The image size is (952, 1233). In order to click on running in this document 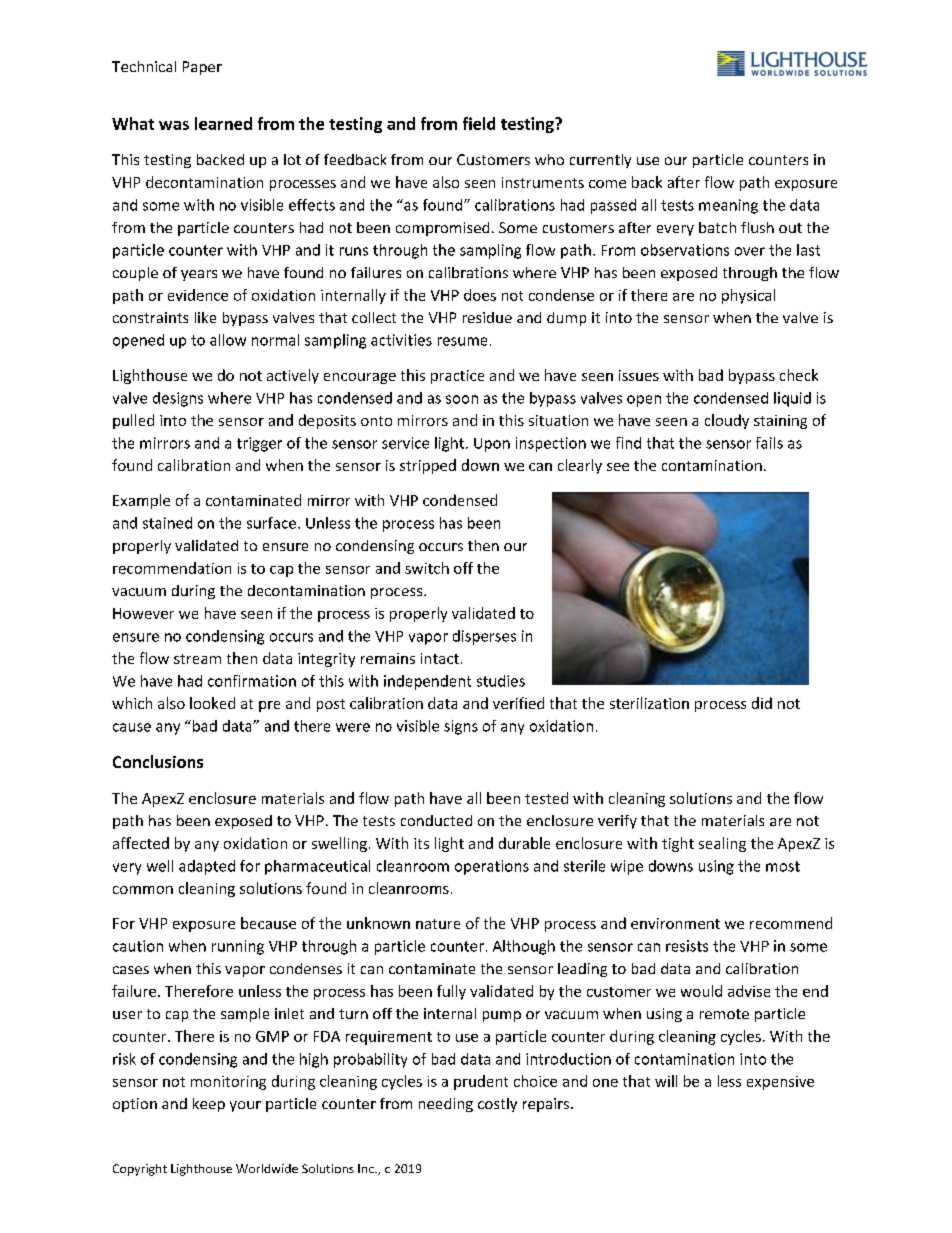, I will do `click(238, 947)`.
